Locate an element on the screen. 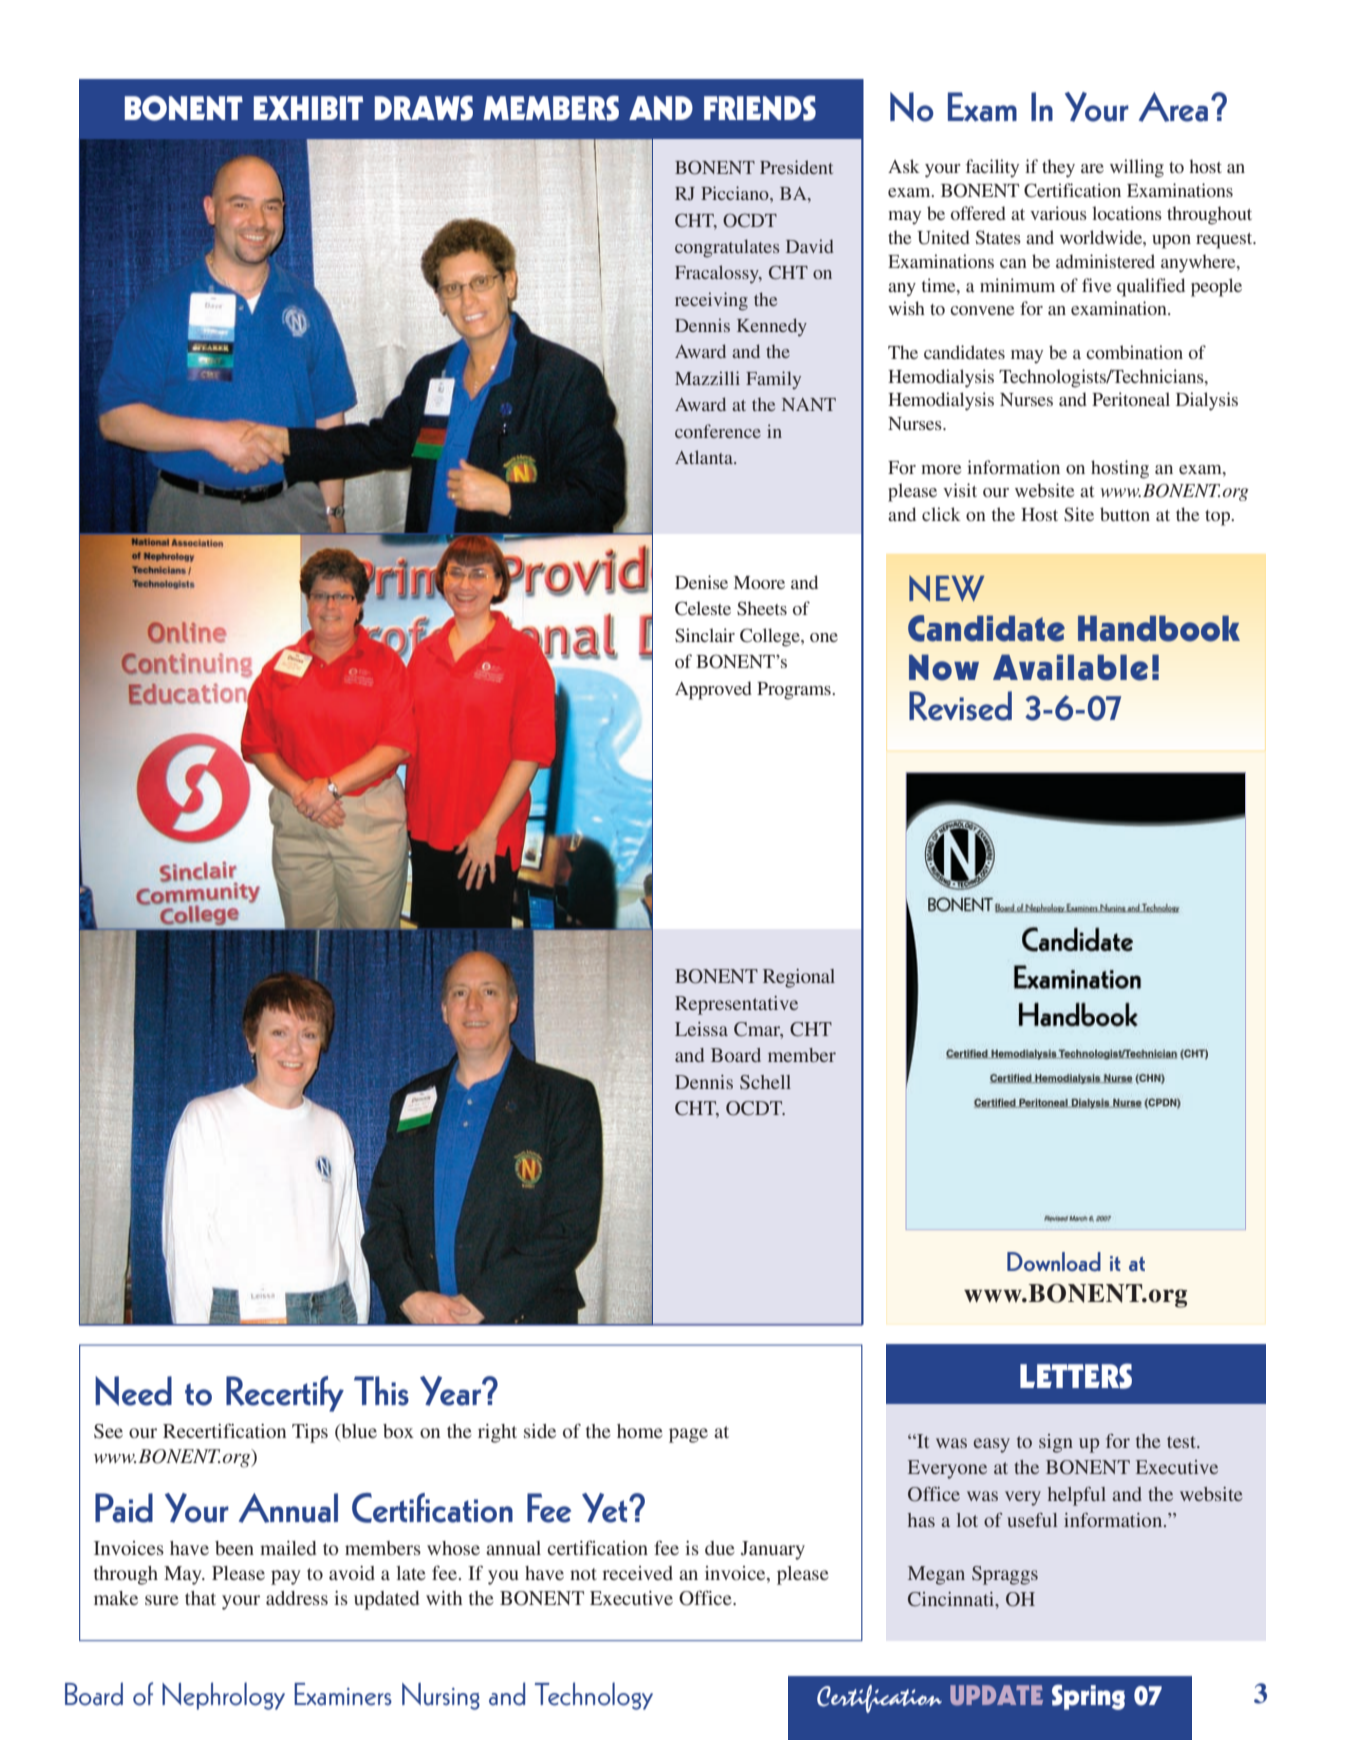  FRIENDS is located at coordinates (760, 108).
